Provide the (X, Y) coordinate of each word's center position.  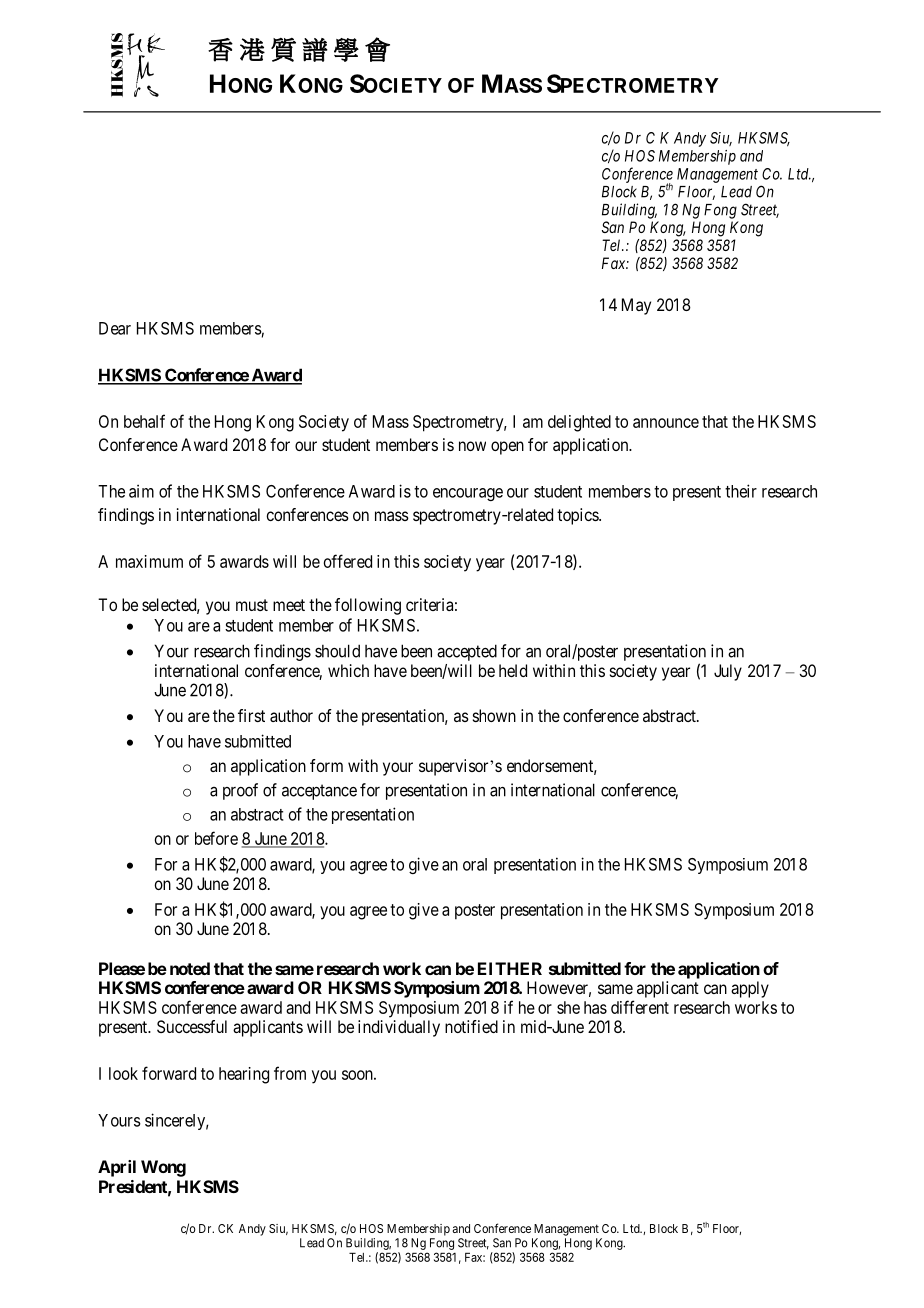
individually (399, 1028)
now (472, 446)
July (728, 672)
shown (494, 715)
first (251, 715)
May (636, 306)
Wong (163, 1168)
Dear (115, 328)
